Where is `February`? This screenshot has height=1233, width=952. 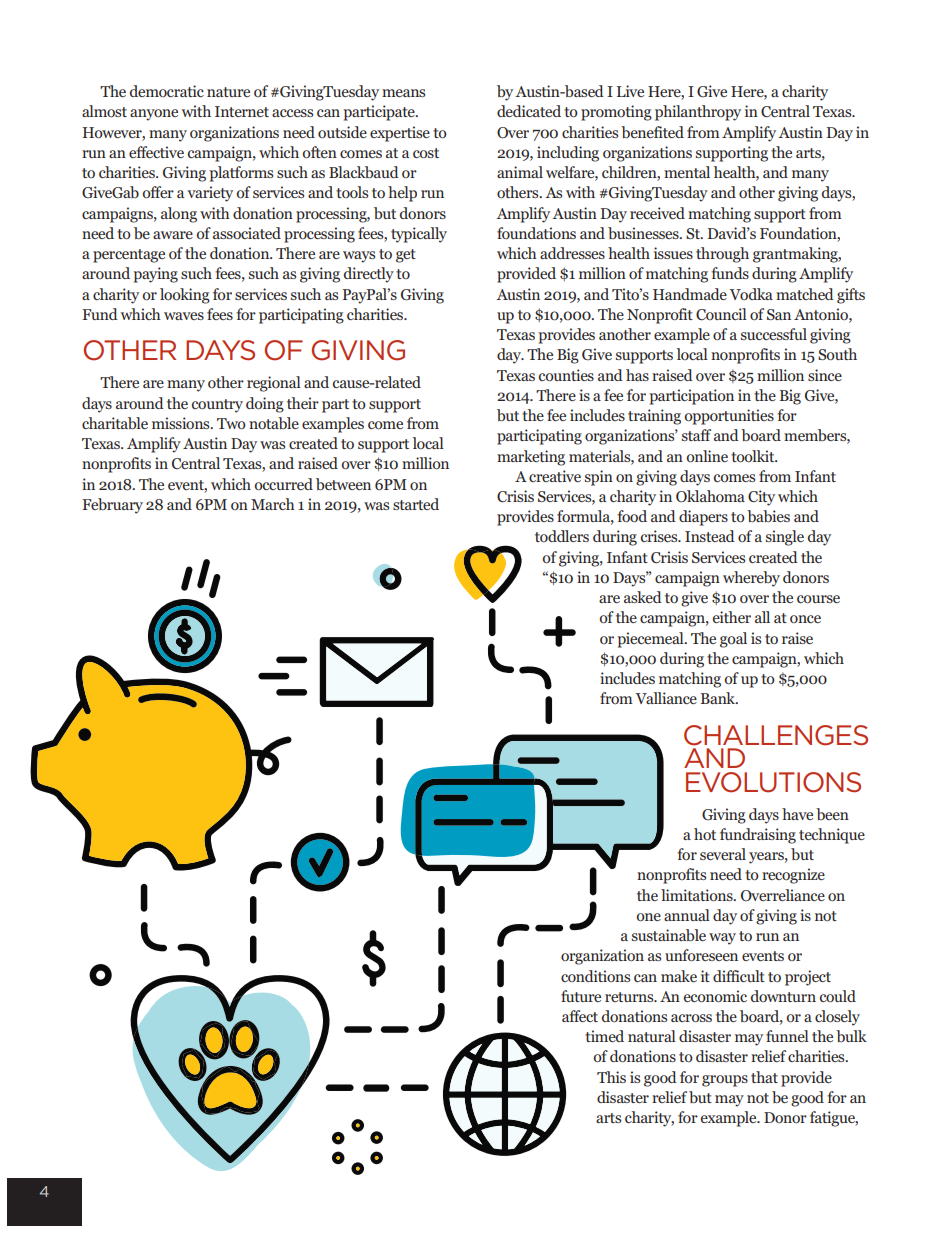
February is located at coordinates (112, 506).
